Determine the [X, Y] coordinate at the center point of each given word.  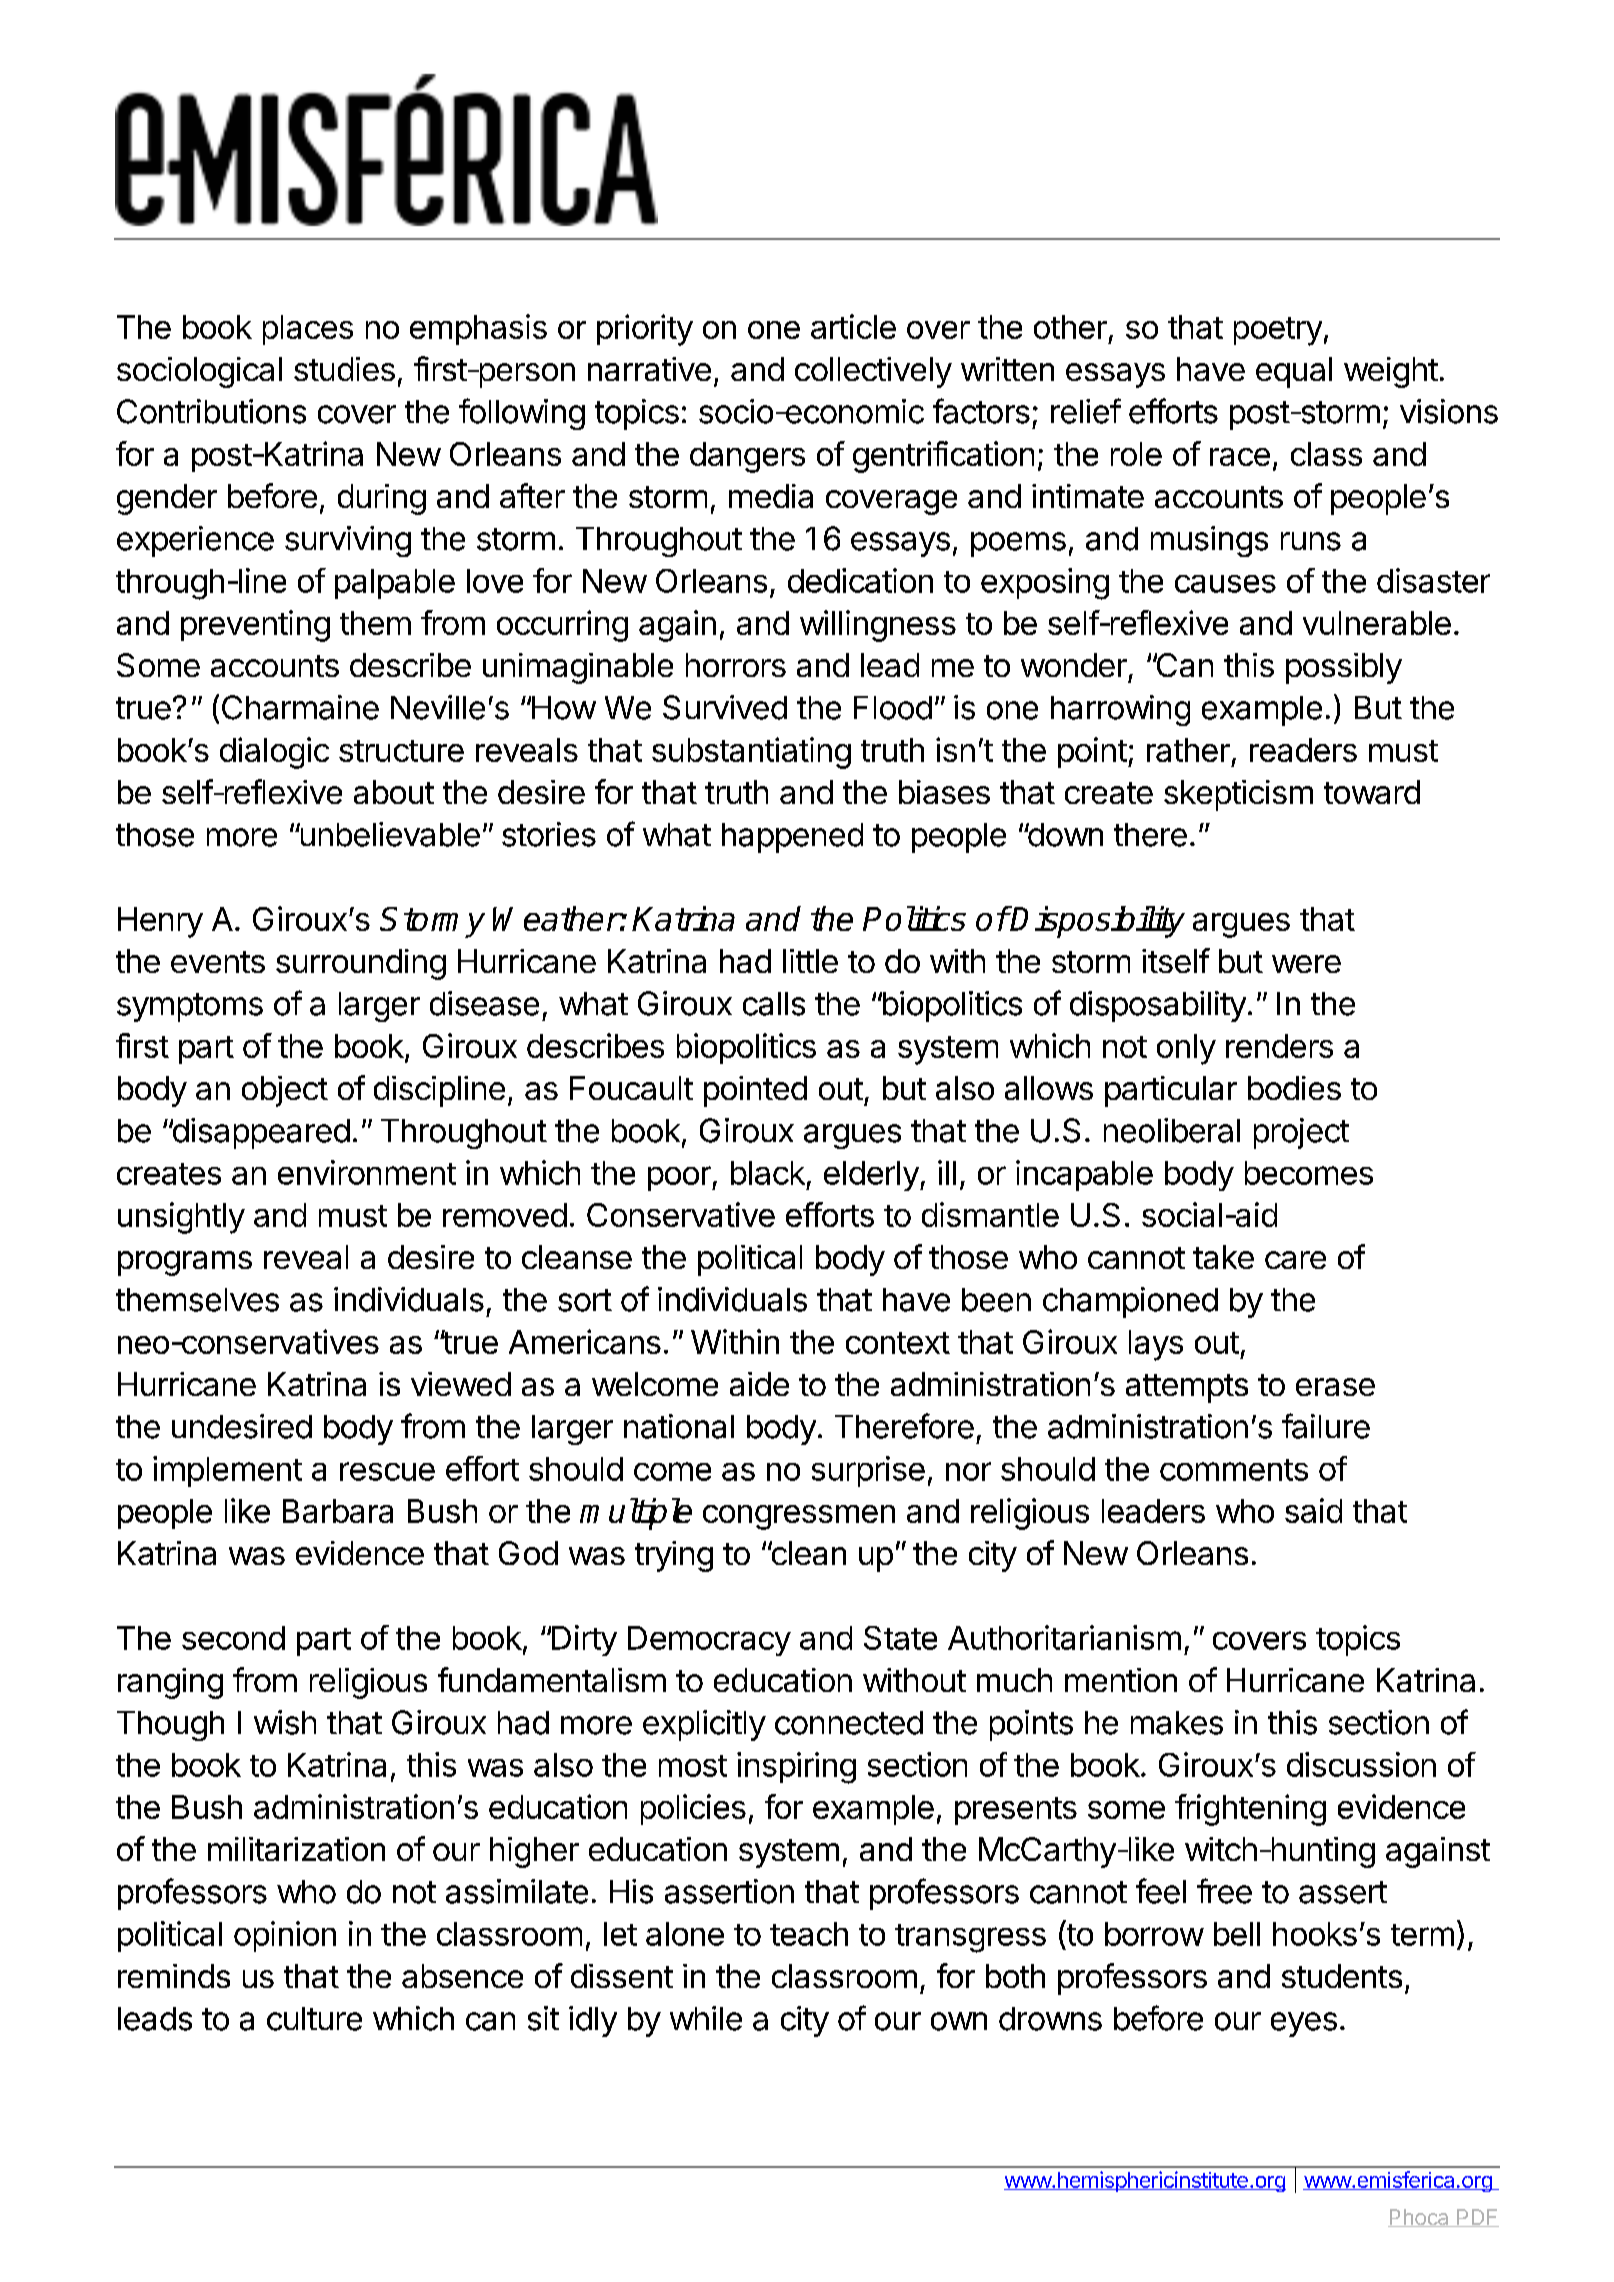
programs [185, 1263]
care [1295, 1260]
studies [344, 369]
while [706, 2018]
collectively [873, 372]
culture [314, 2019]
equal [1294, 372]
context [898, 1343]
